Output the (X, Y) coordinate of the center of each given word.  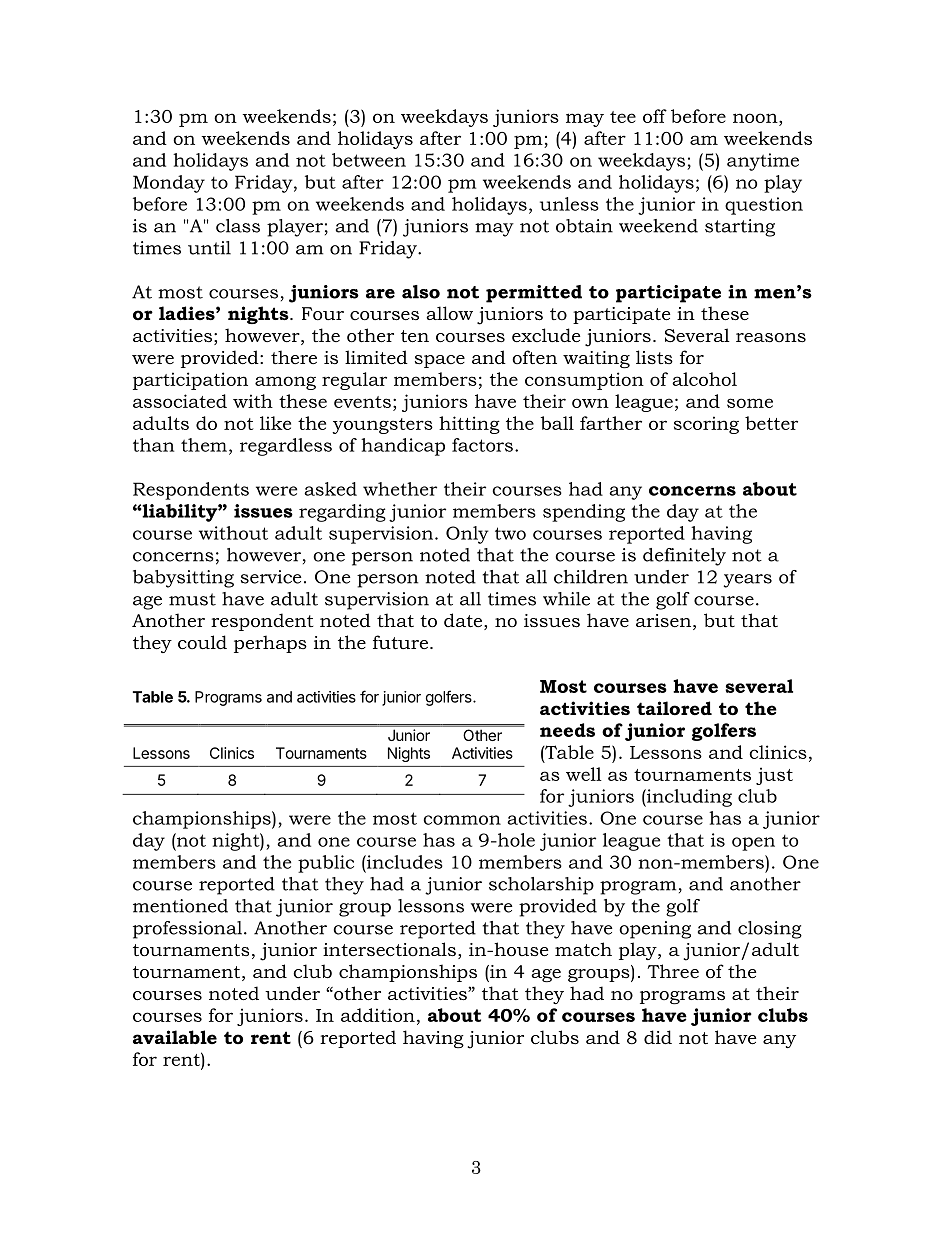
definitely (684, 557)
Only (467, 535)
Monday (169, 184)
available (175, 1037)
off (655, 116)
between (369, 160)
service (271, 577)
